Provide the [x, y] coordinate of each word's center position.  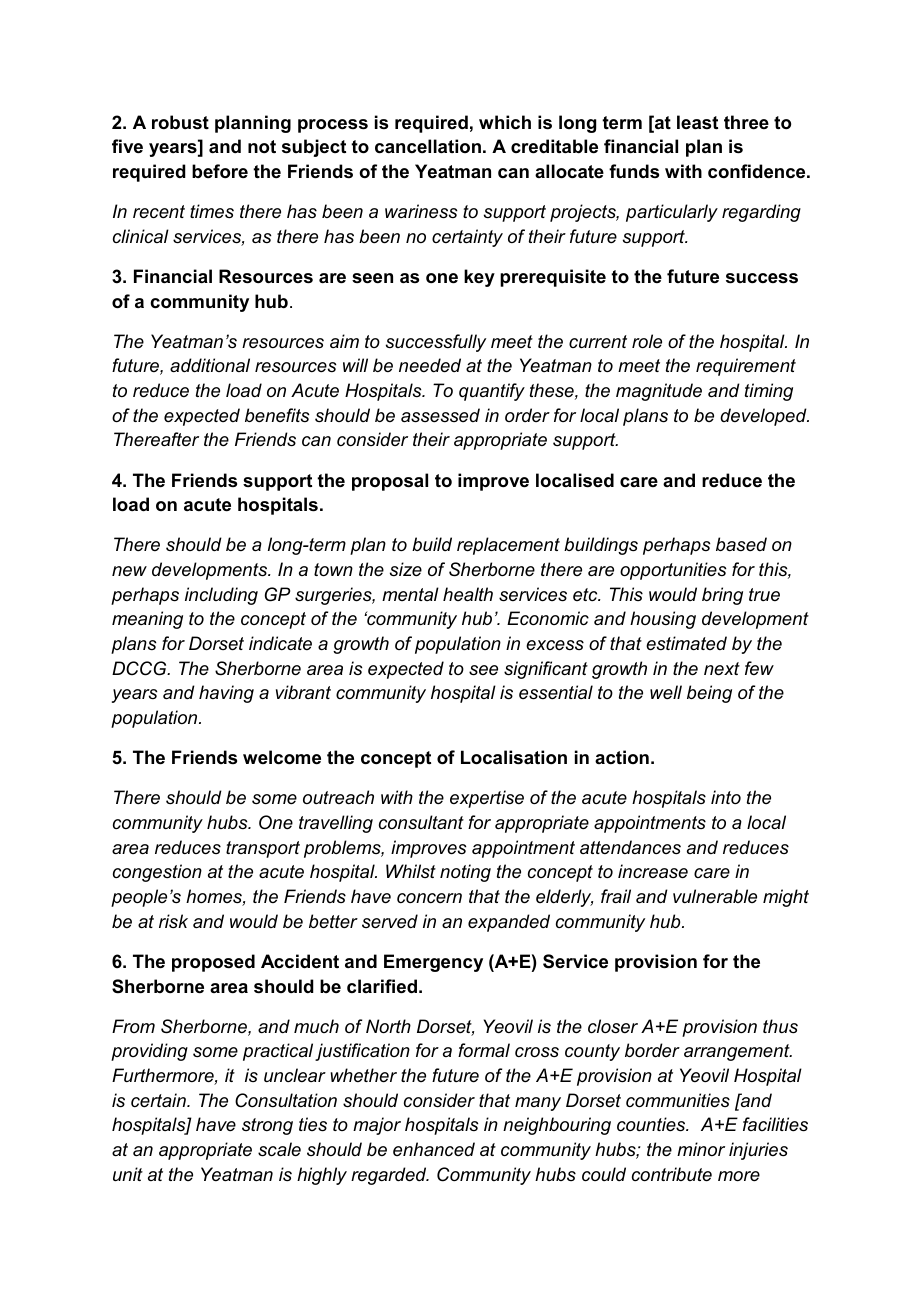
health [468, 594]
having [226, 694]
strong [267, 1126]
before [220, 171]
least [697, 122]
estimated [686, 643]
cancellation [428, 146]
